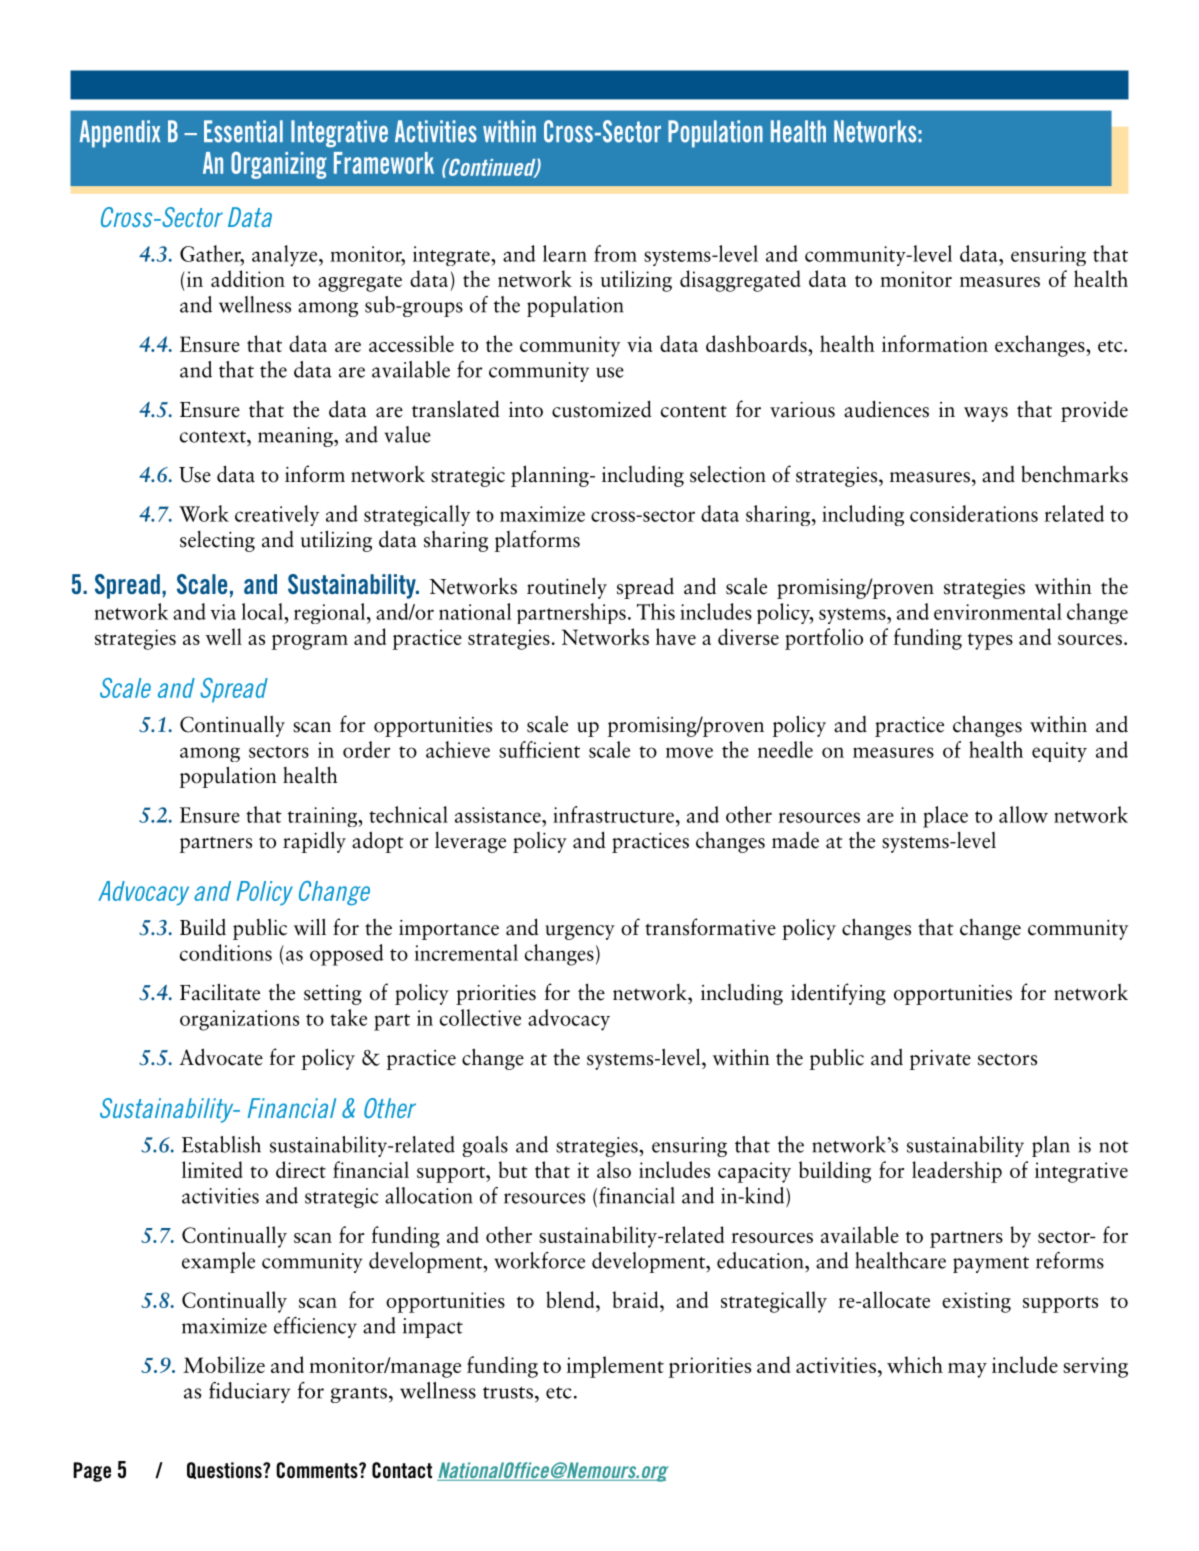  Describe the element at coordinates (279, 165) in the screenshot. I see `Organizing` at that location.
